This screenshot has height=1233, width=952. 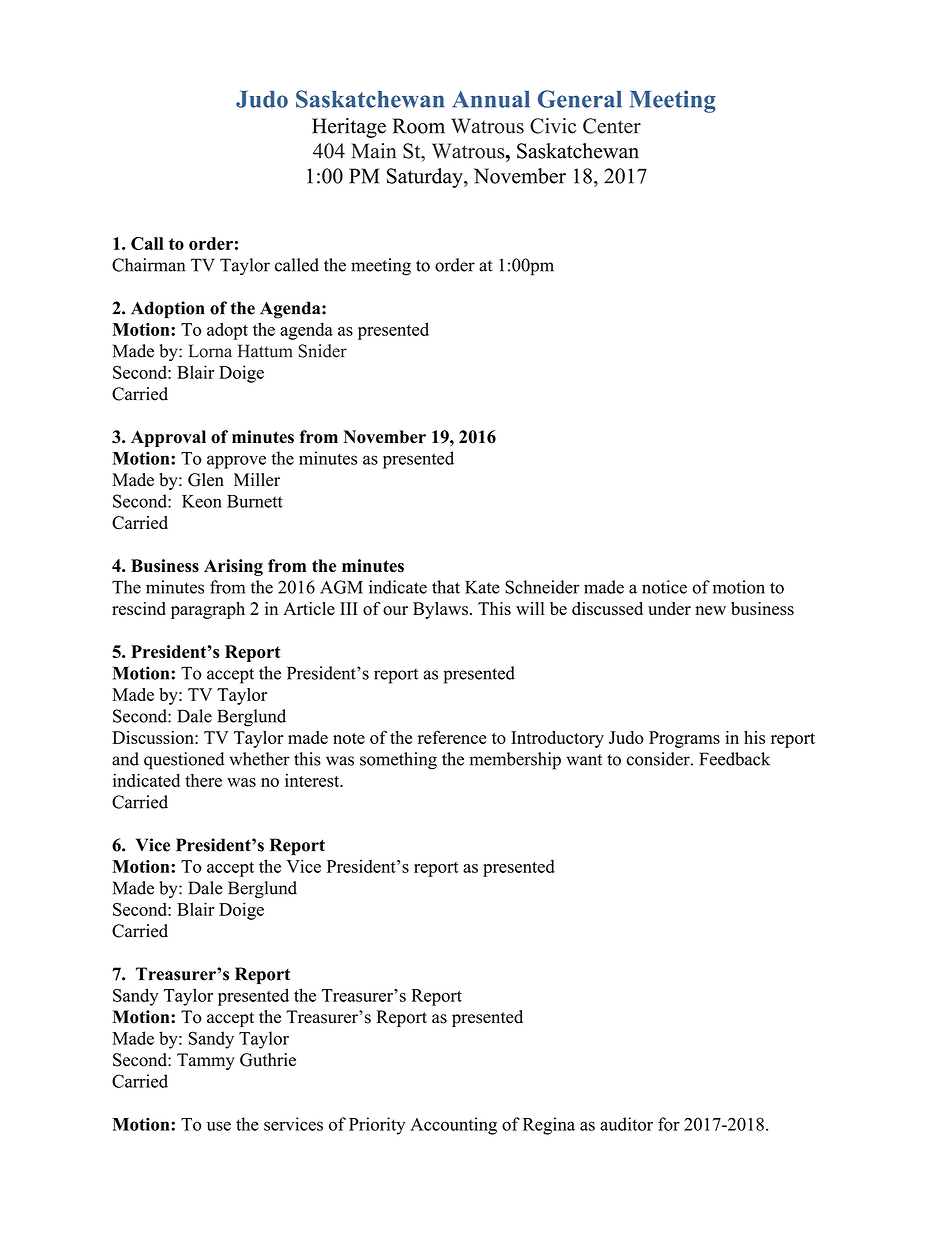 What do you see at coordinates (419, 126) in the screenshot?
I see `Room` at bounding box center [419, 126].
